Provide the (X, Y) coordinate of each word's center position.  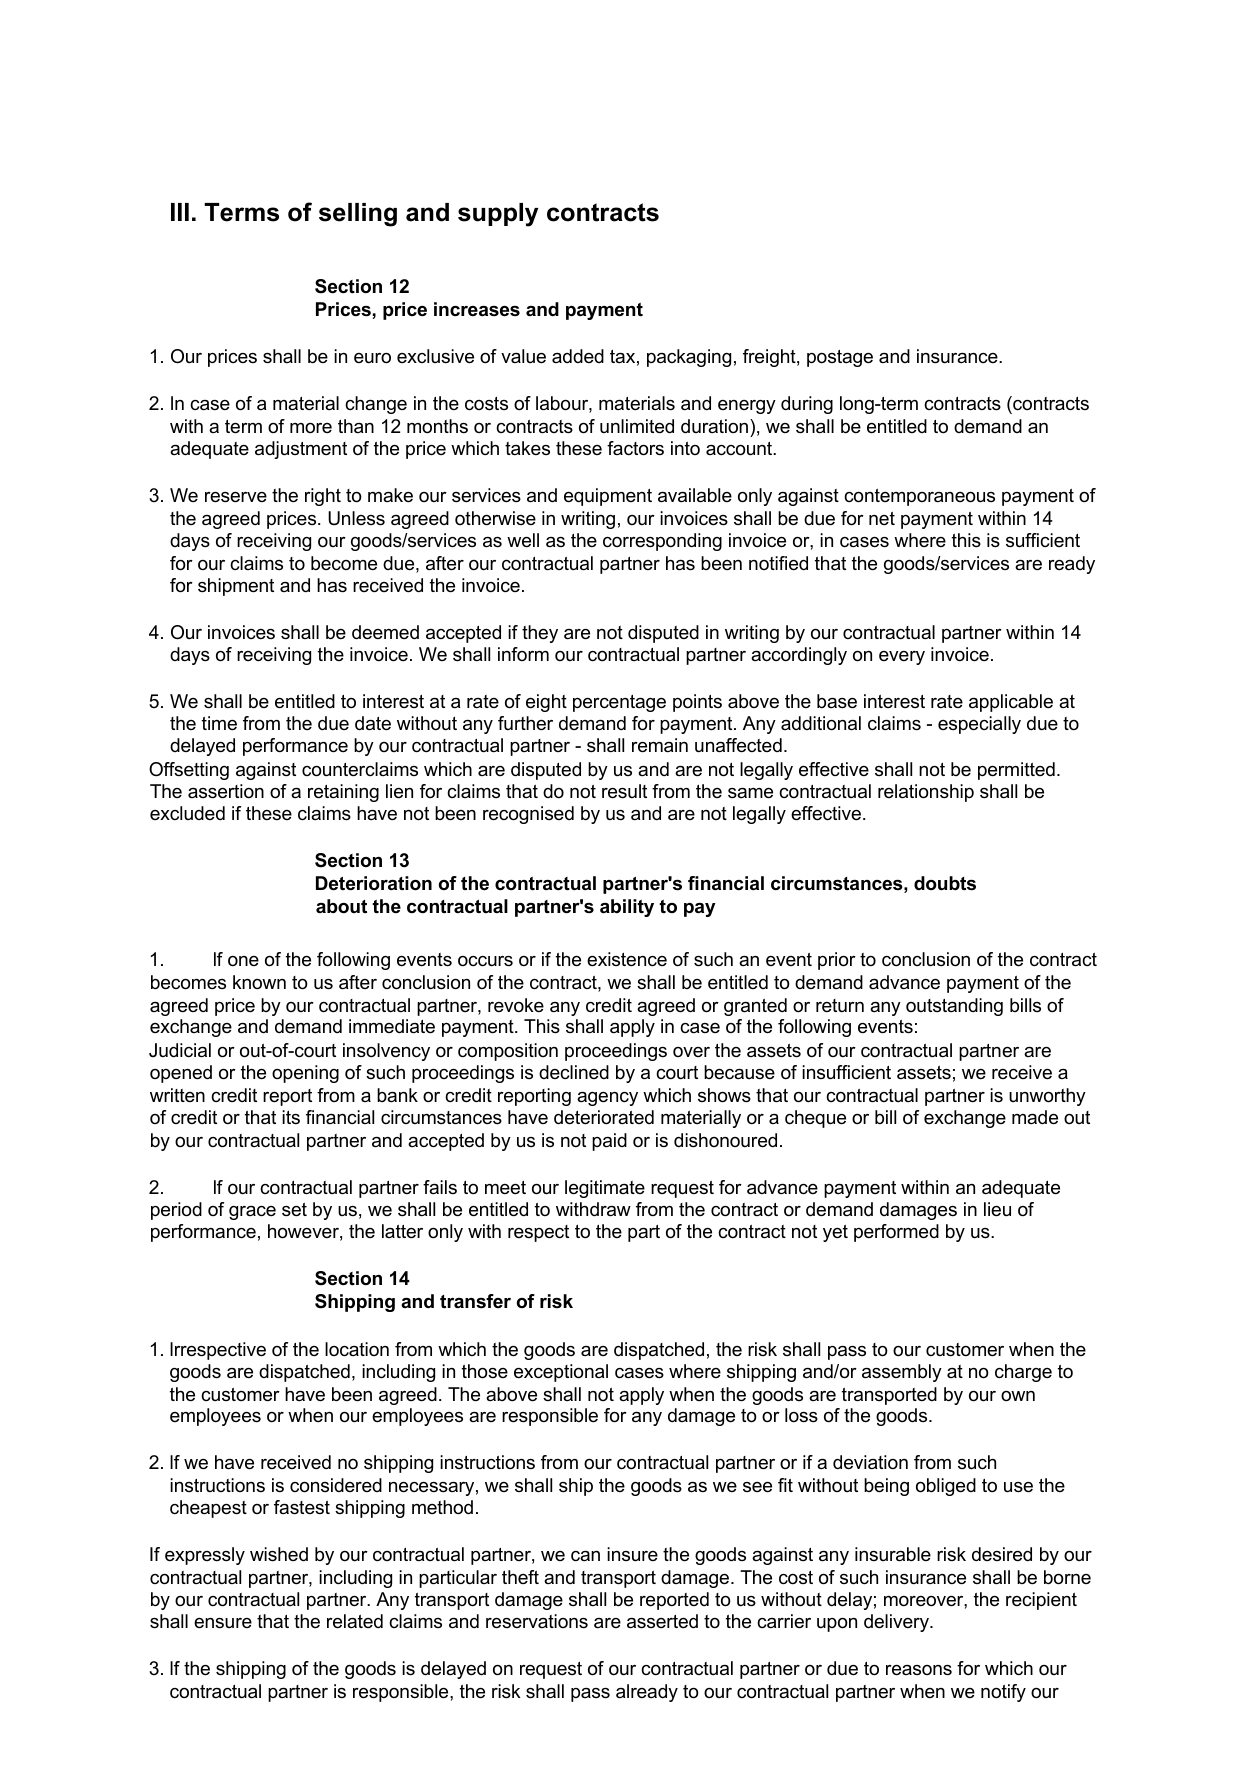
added (578, 356)
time (219, 723)
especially (979, 725)
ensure (223, 1623)
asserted (662, 1621)
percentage (619, 703)
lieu (997, 1209)
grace (252, 1213)
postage (840, 358)
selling (358, 215)
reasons (919, 1670)
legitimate (605, 1189)
